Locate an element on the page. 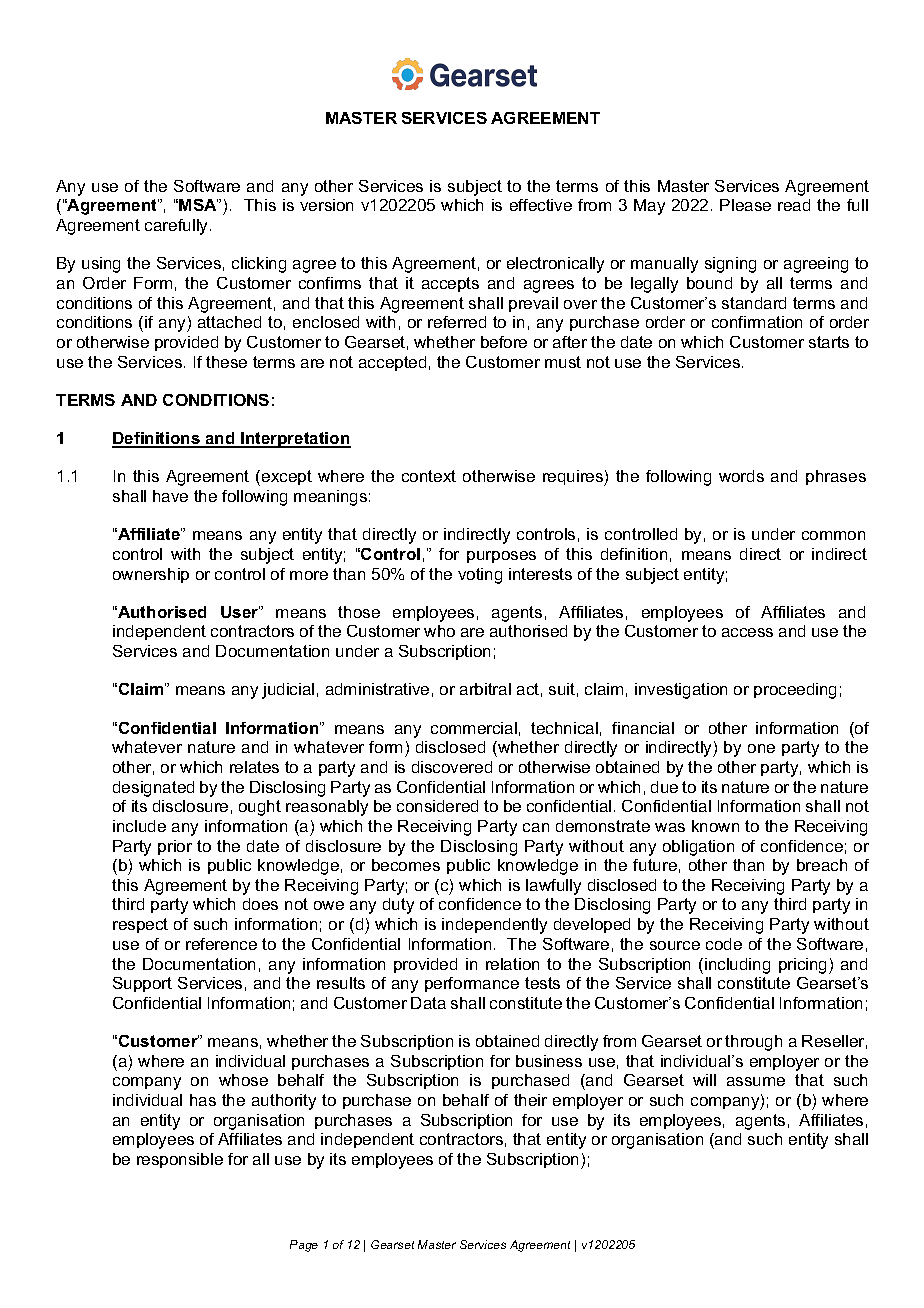  commercial is located at coordinates (474, 728).
